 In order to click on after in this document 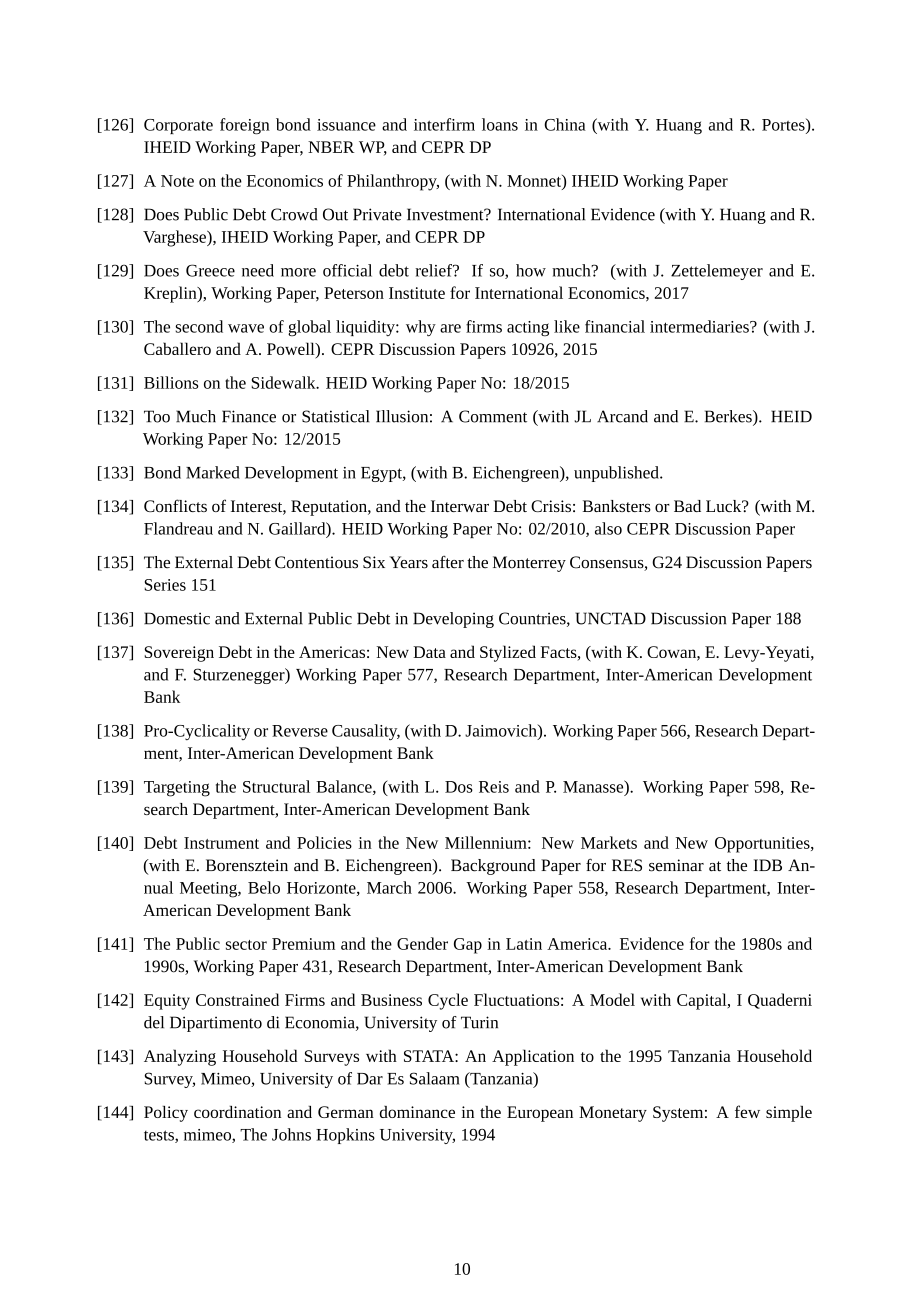, I will do `click(448, 562)`.
